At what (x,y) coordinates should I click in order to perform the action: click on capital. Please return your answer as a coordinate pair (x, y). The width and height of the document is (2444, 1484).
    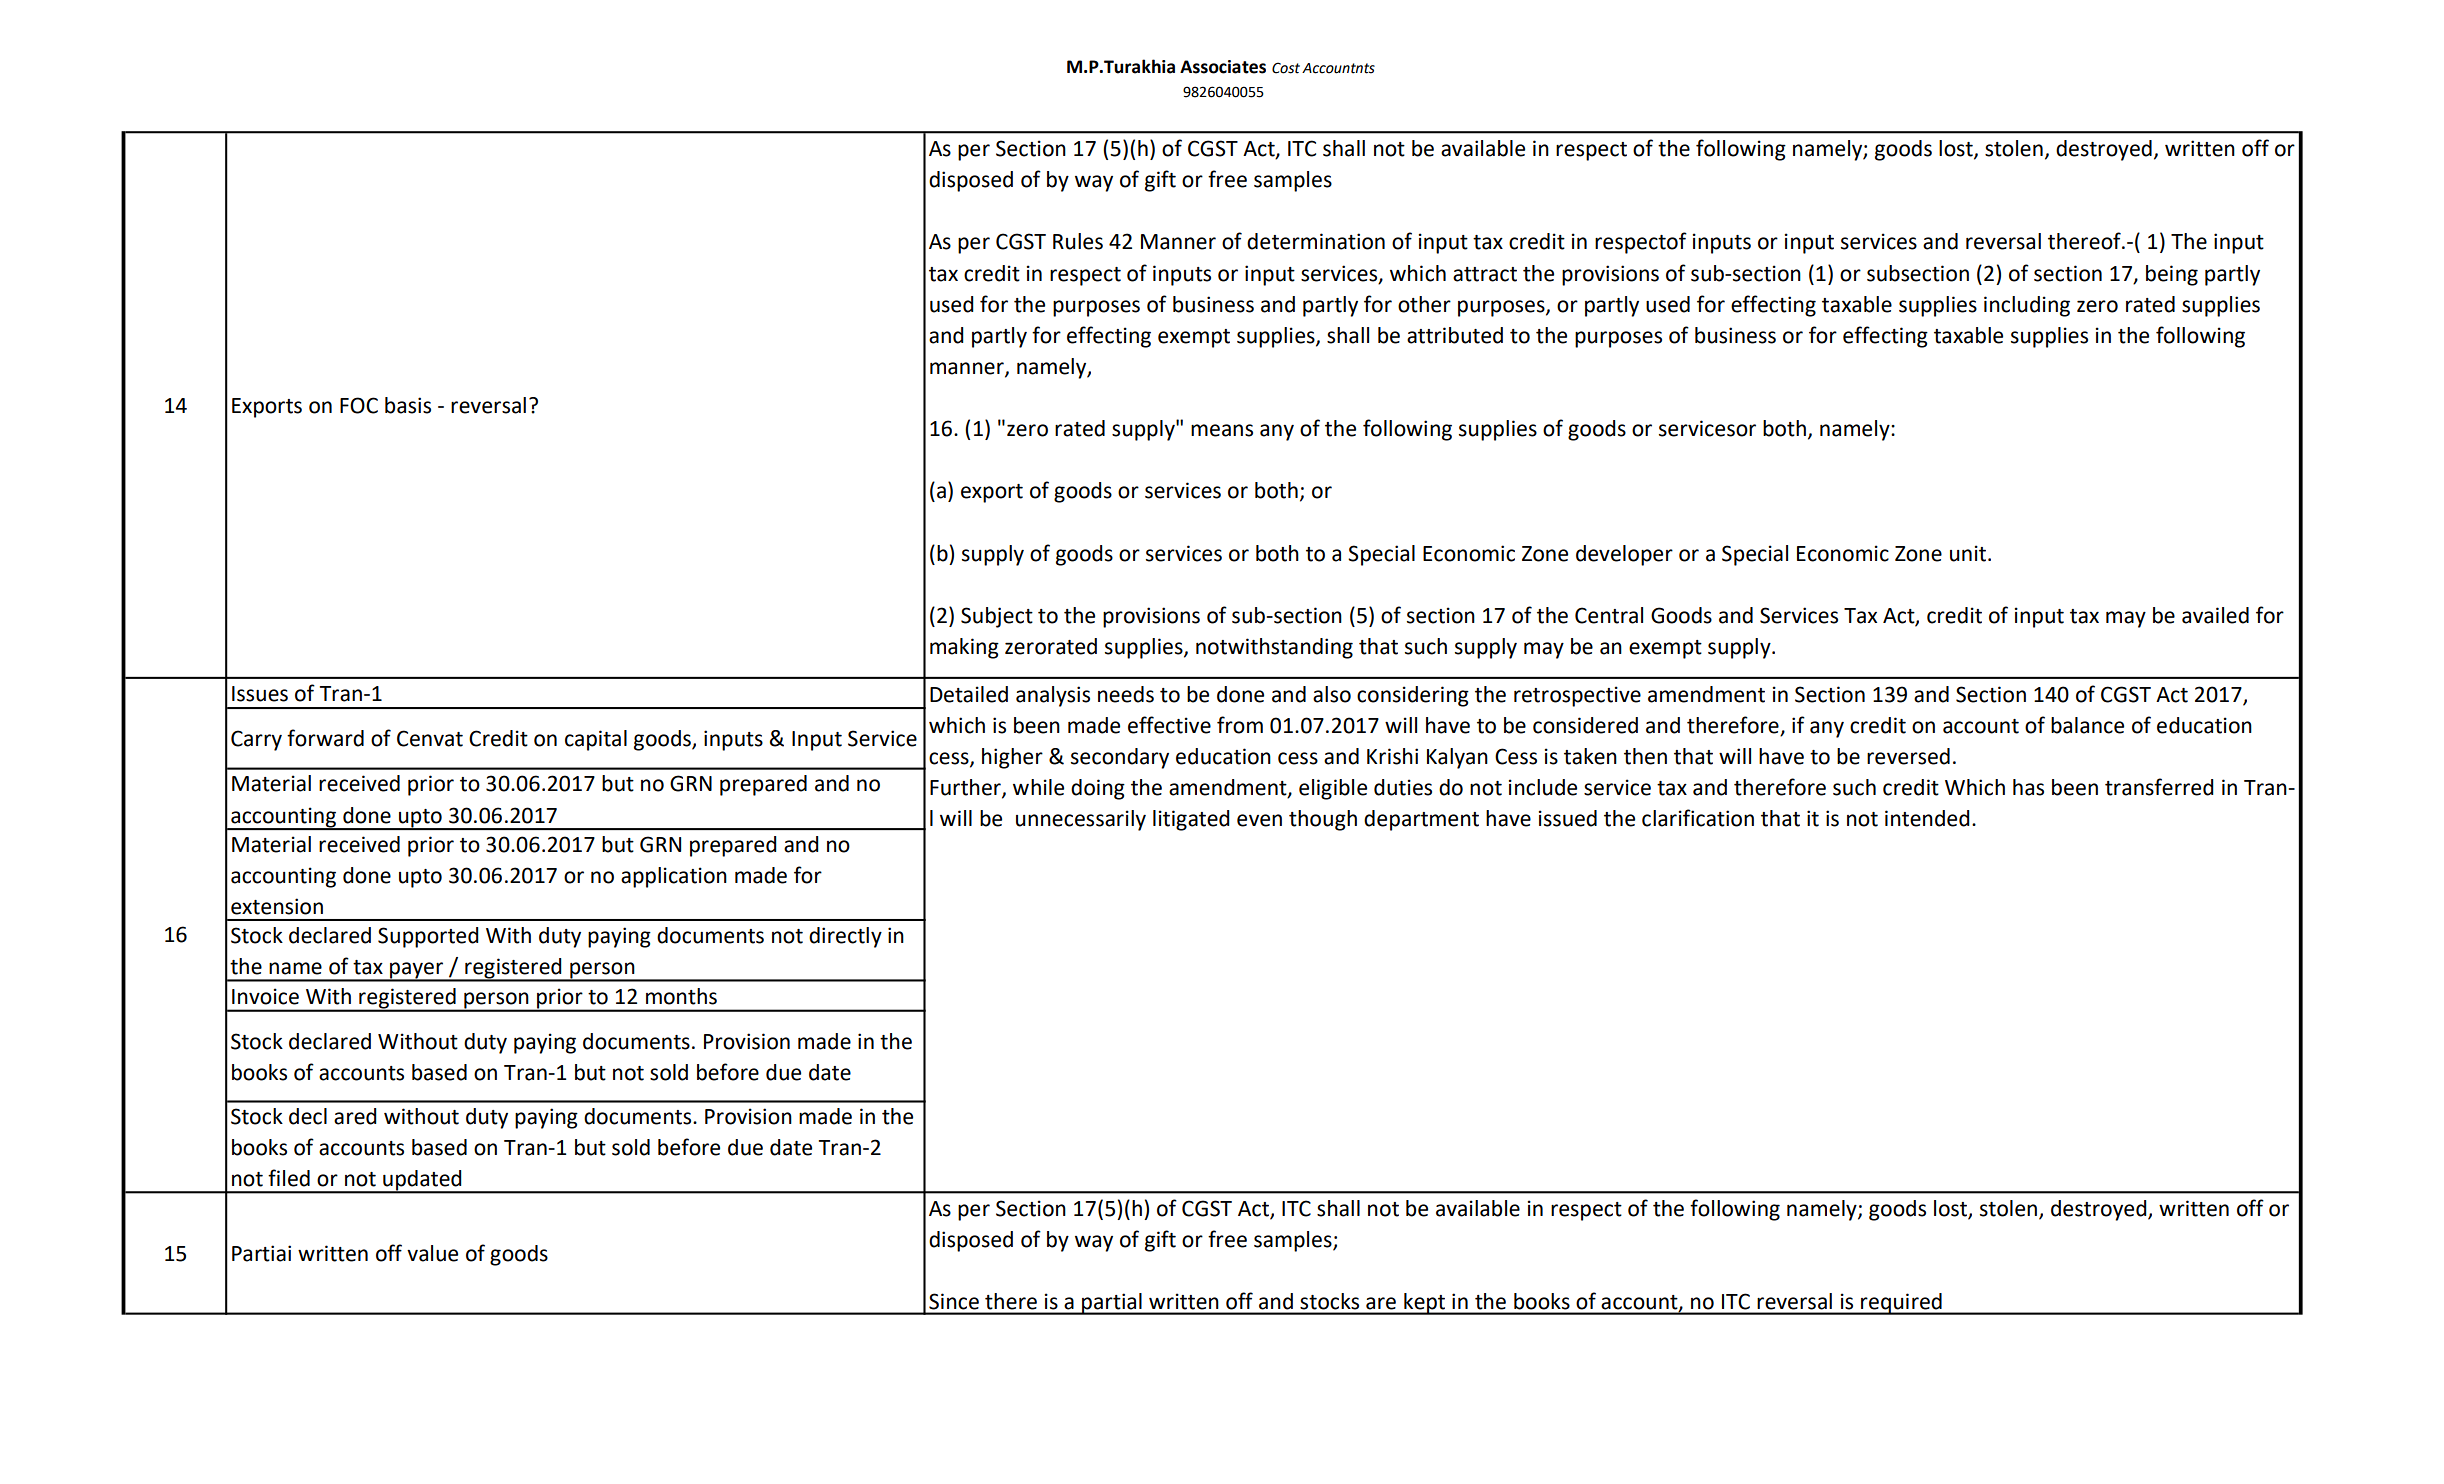
    Looking at the image, I should click on (596, 740).
